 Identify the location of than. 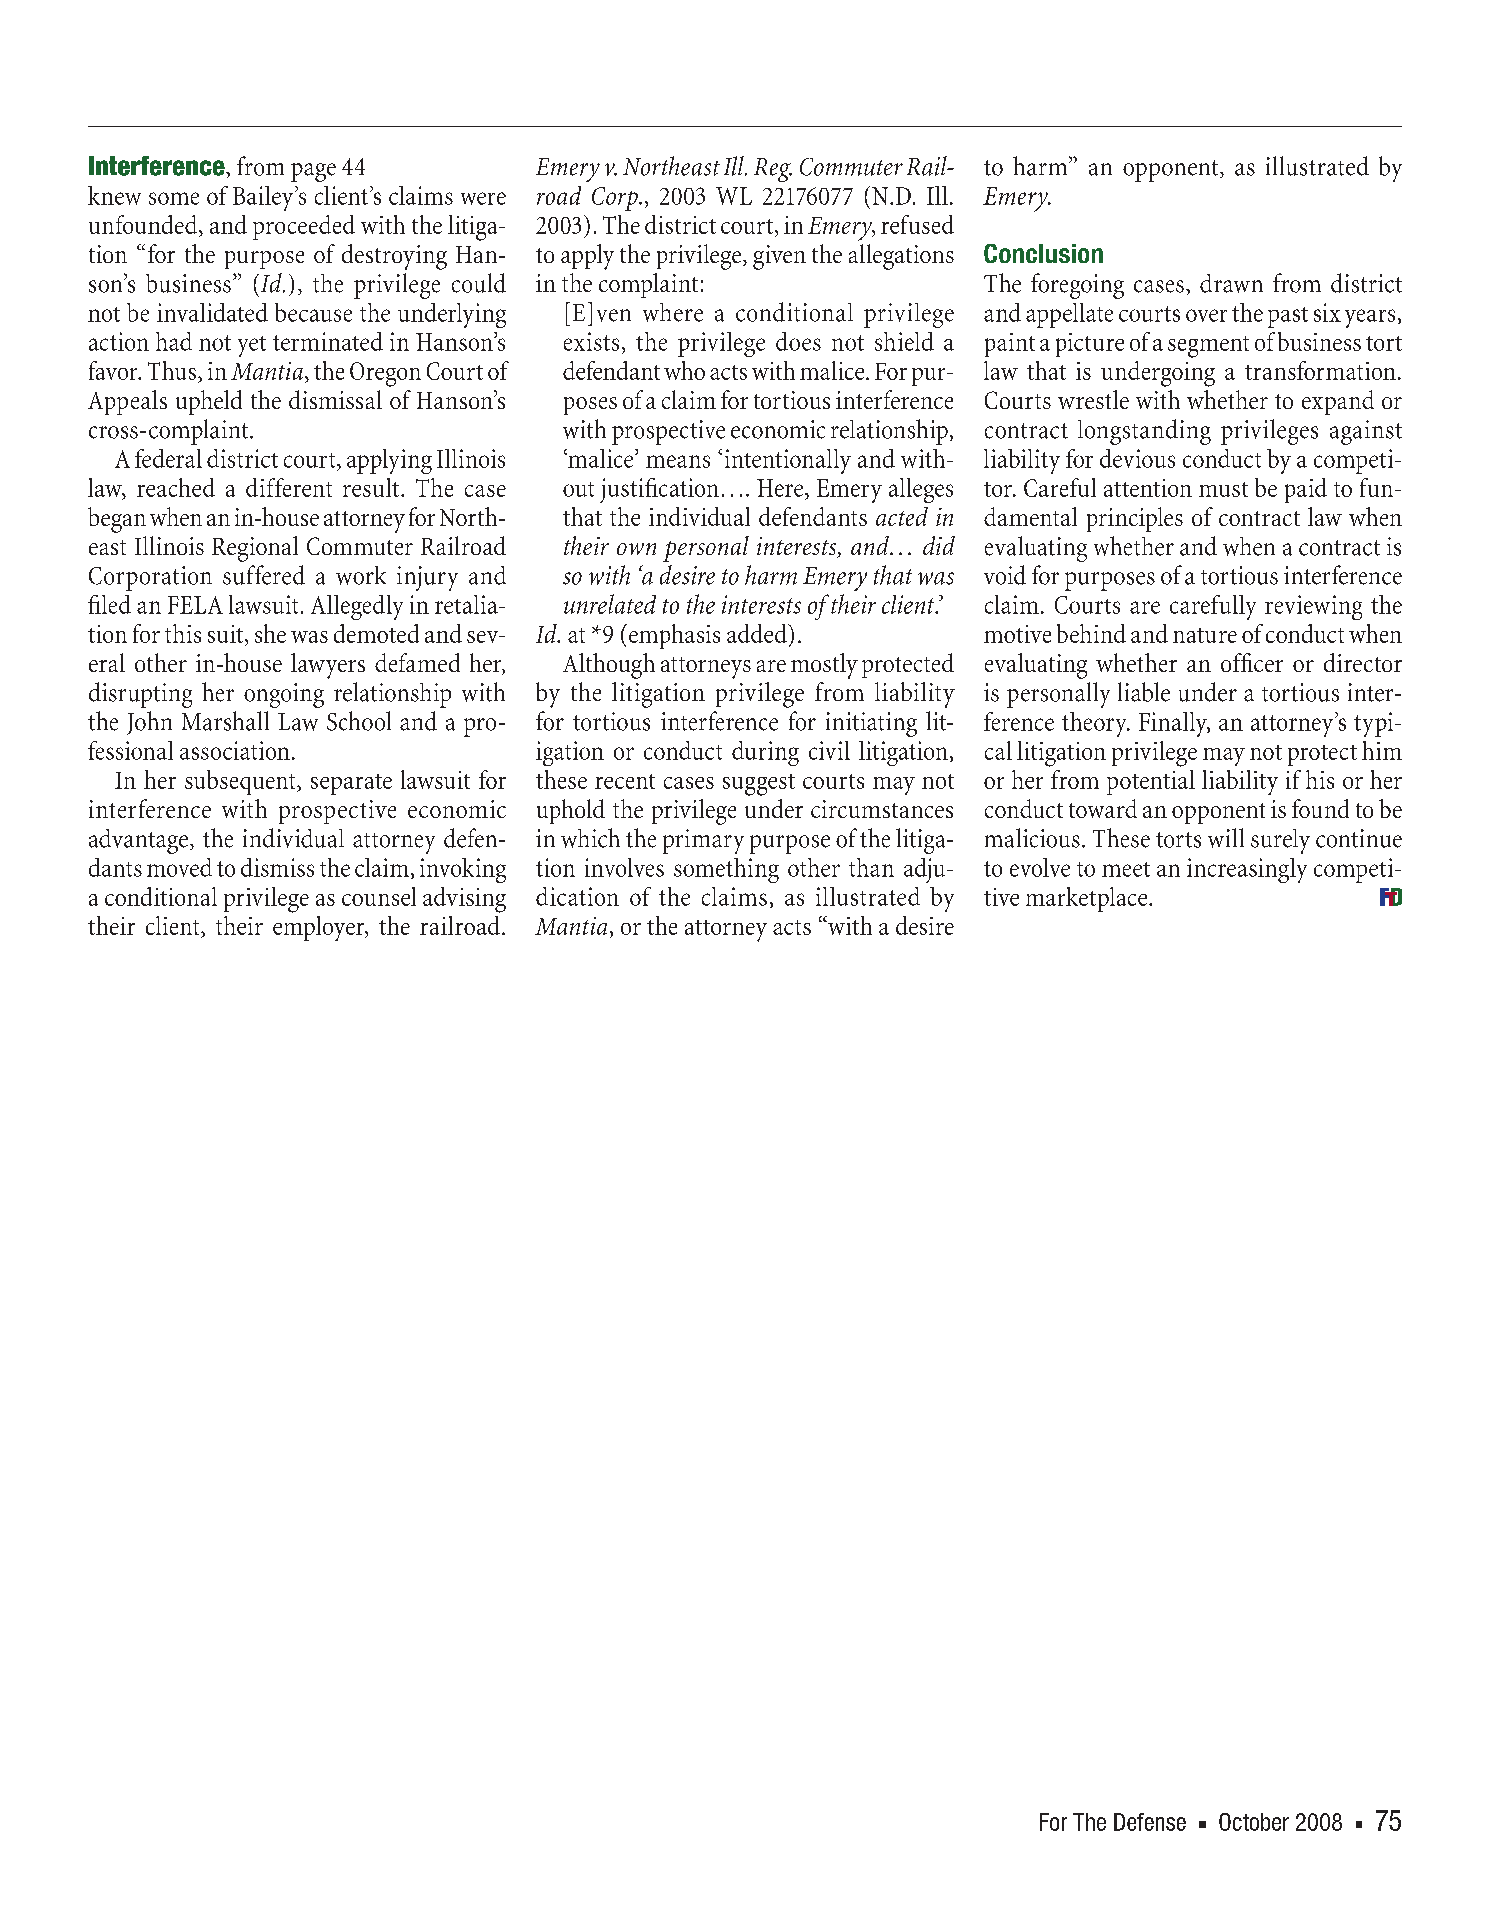
(871, 867).
